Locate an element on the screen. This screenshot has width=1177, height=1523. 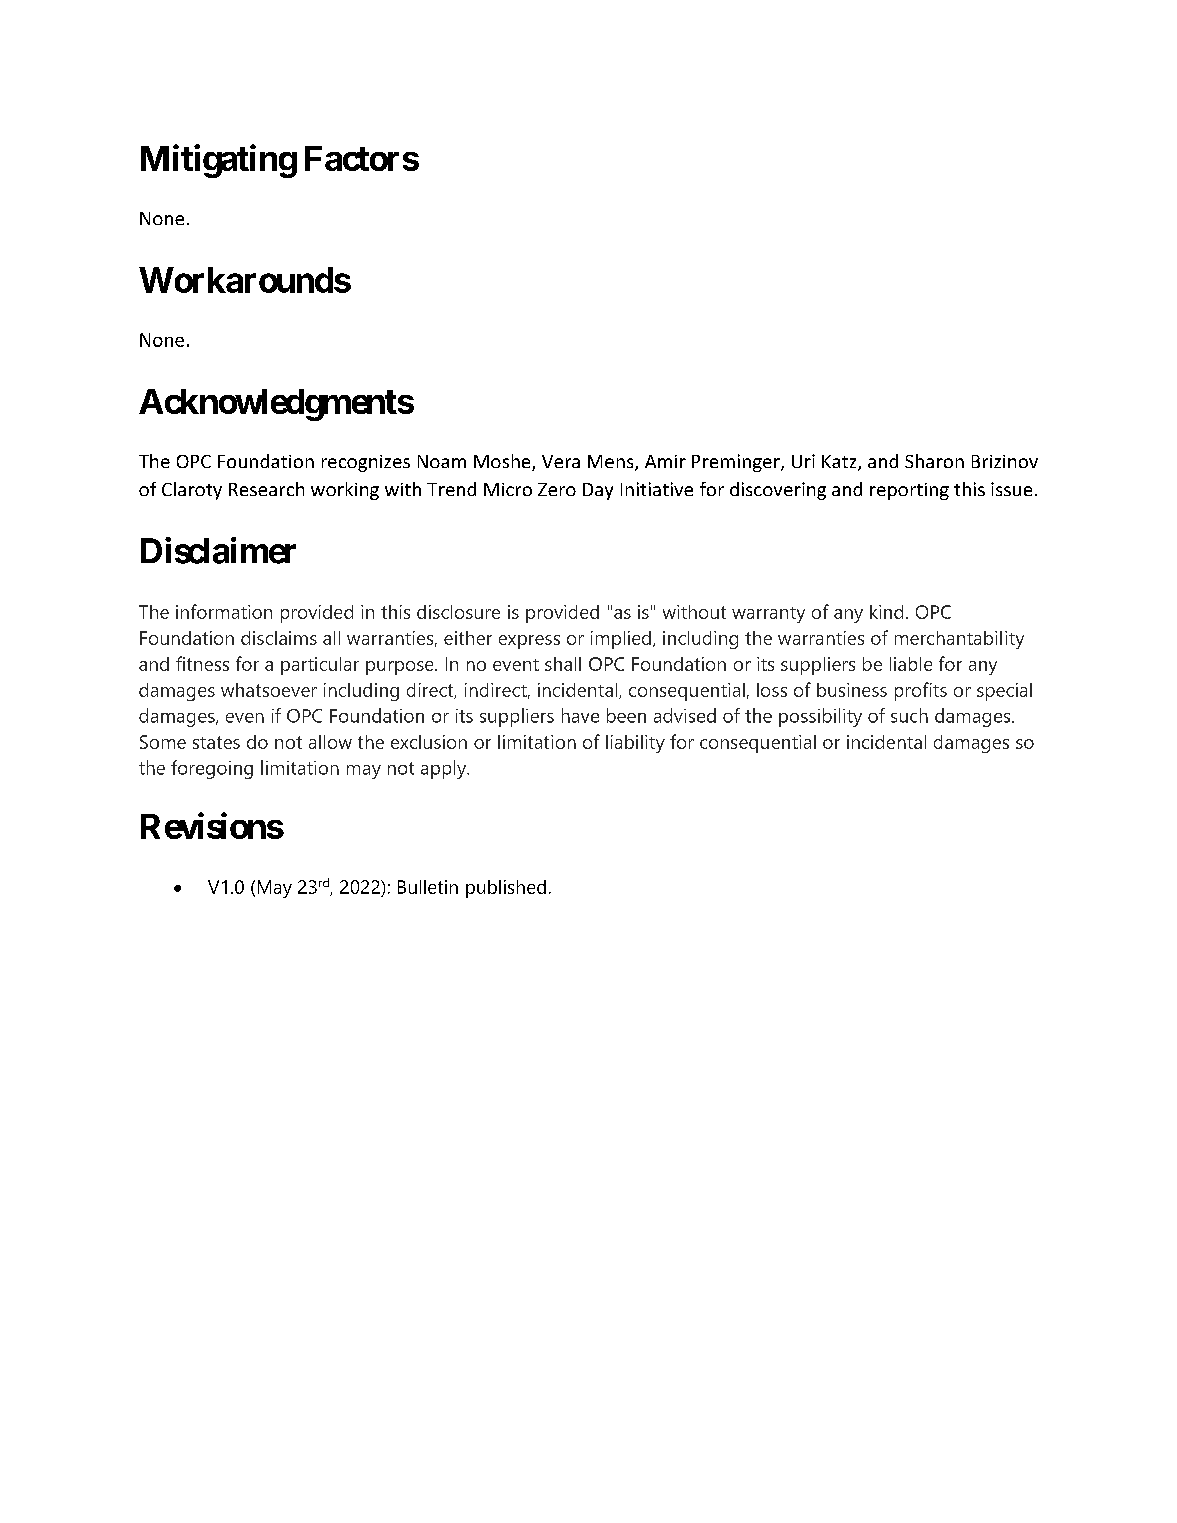
Research is located at coordinates (266, 489).
